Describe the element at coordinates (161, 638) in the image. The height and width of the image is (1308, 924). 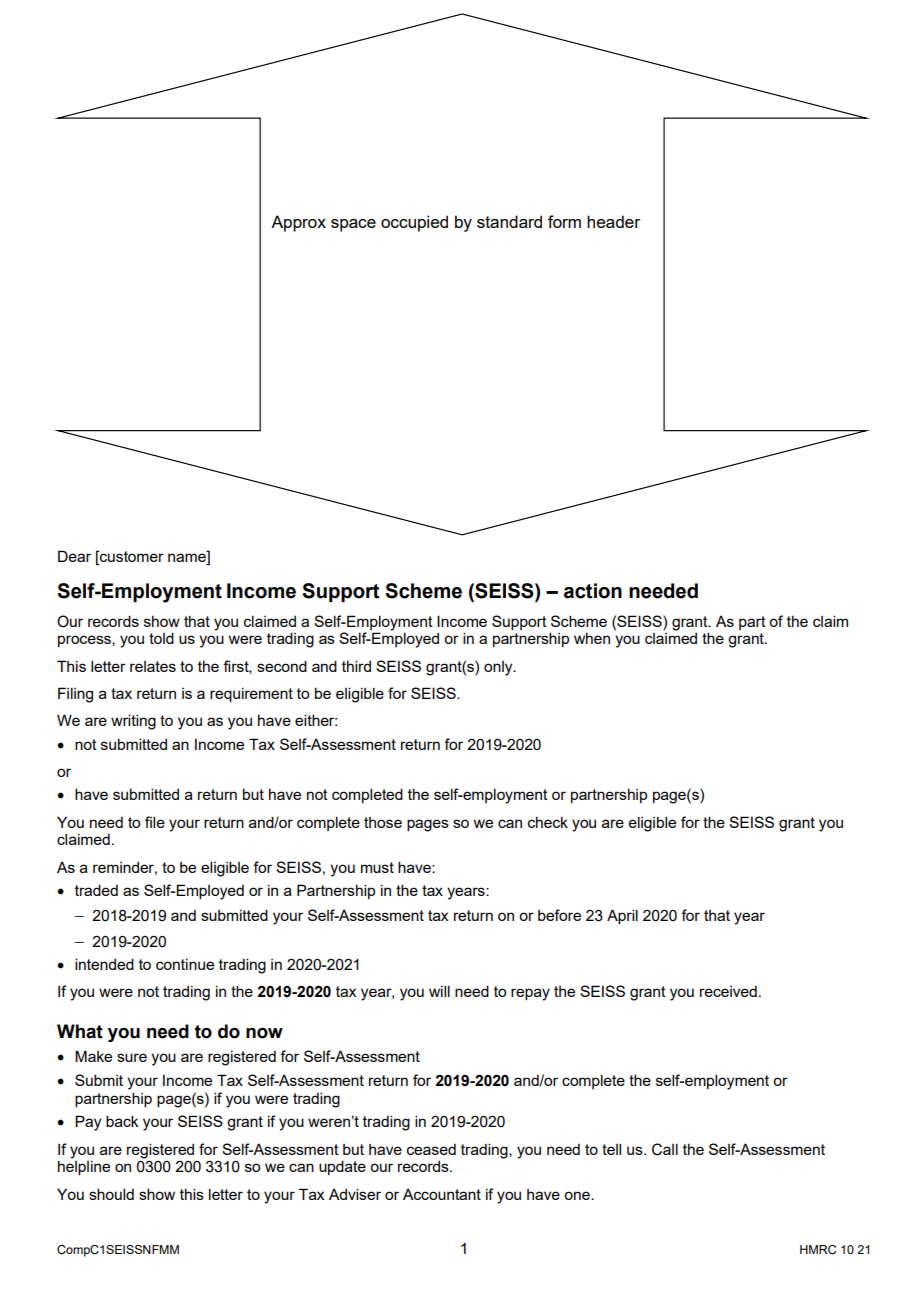
I see `told` at that location.
